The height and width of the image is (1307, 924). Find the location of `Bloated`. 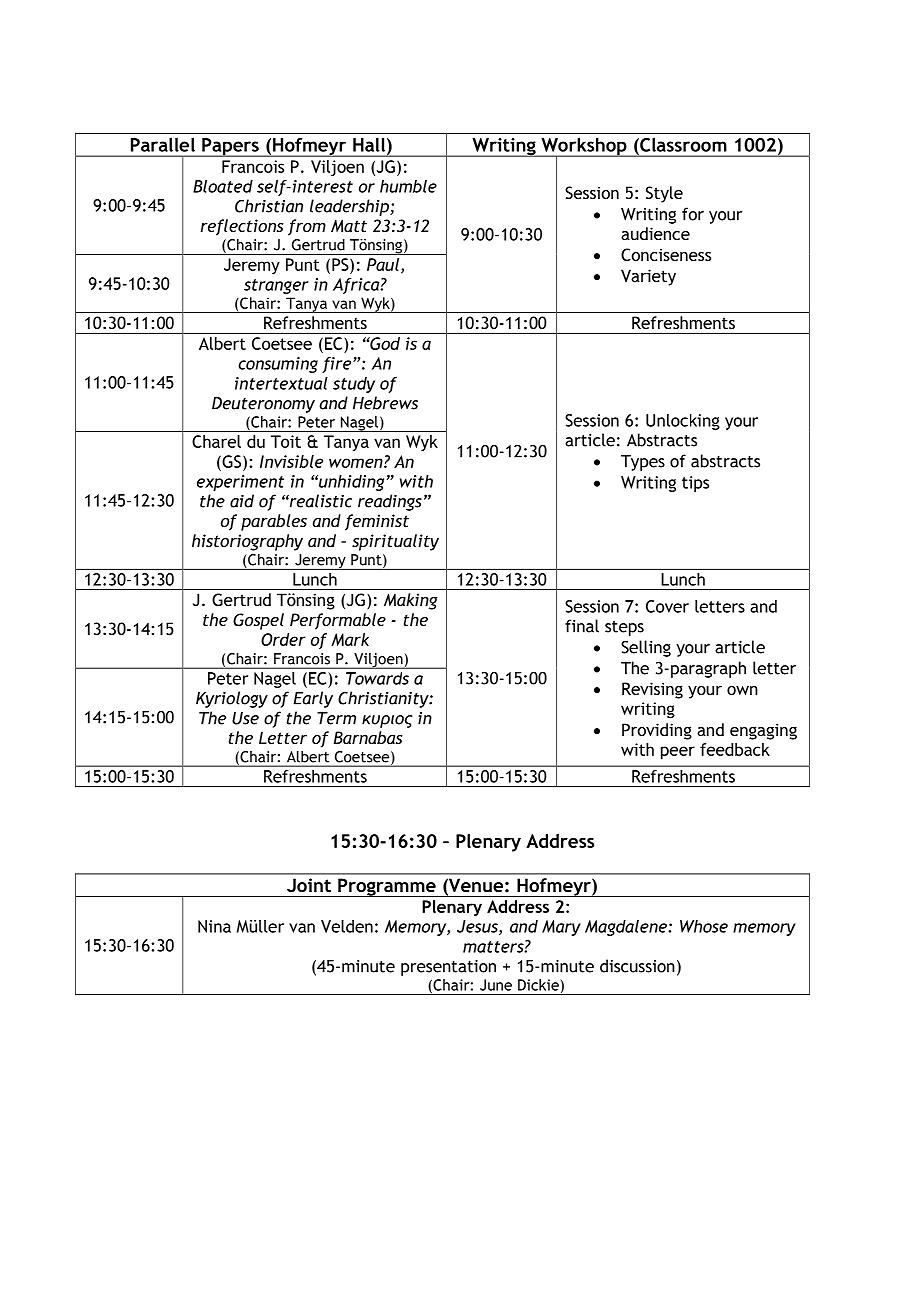

Bloated is located at coordinates (223, 186).
